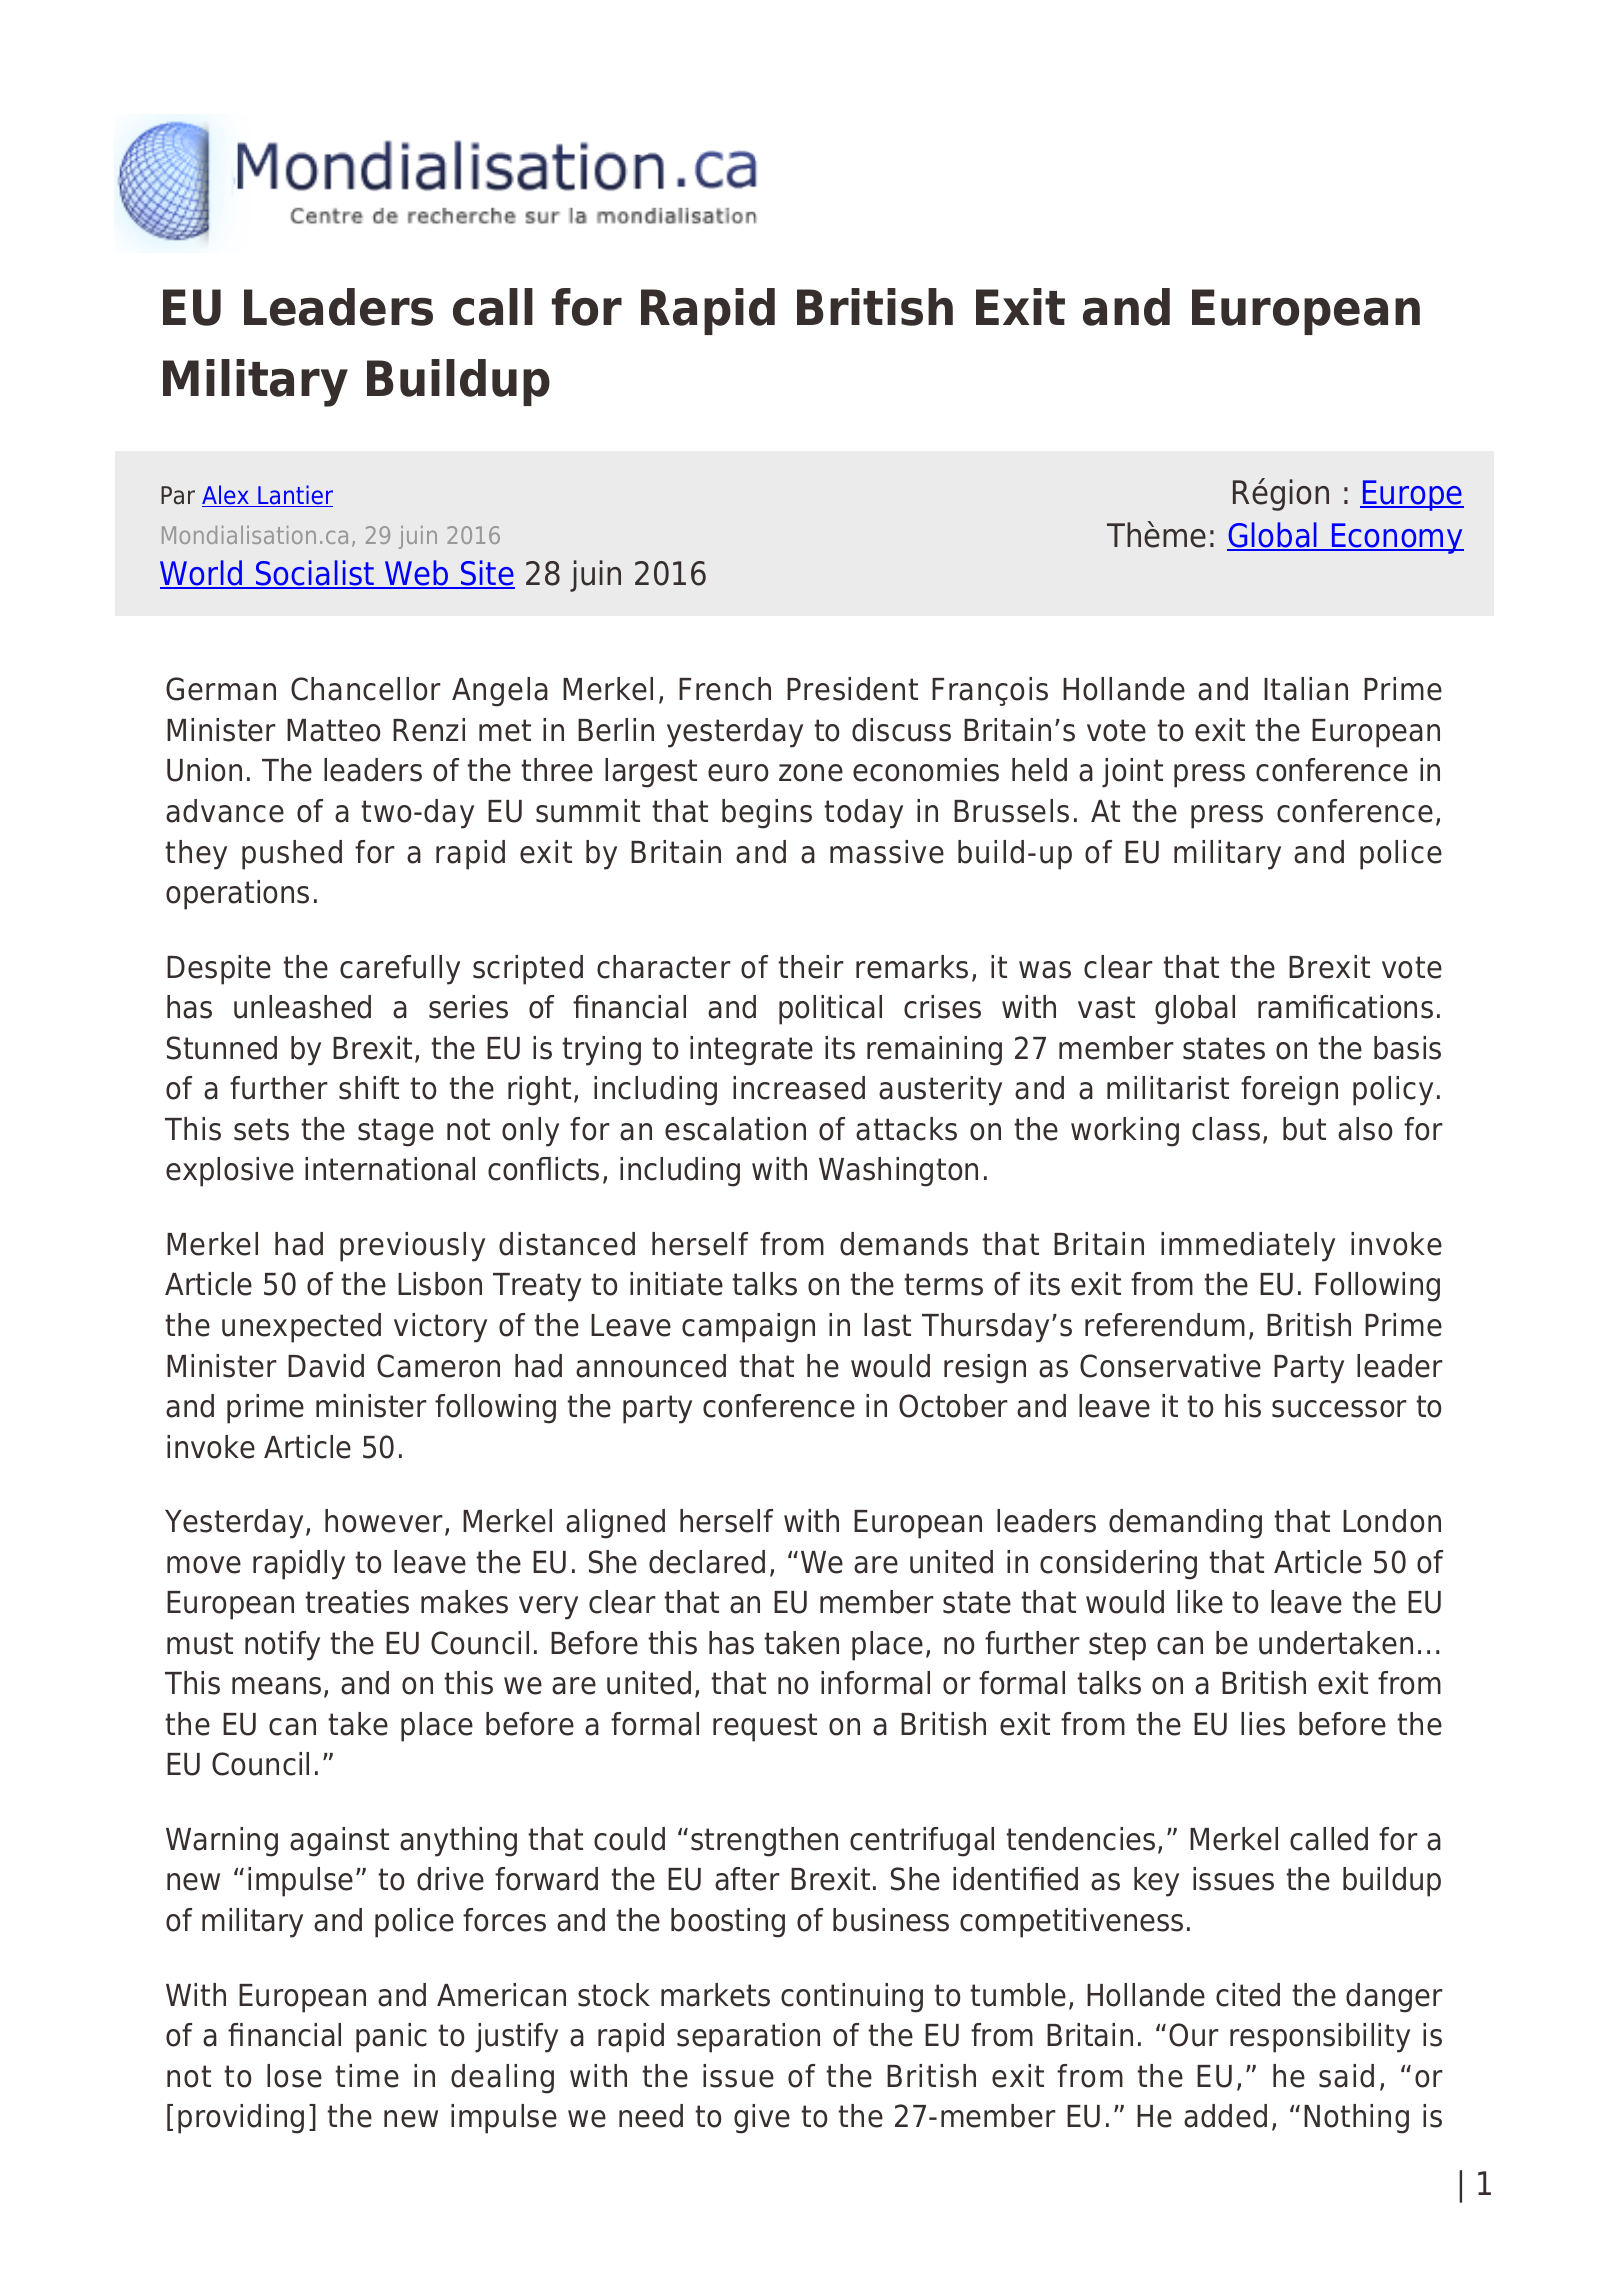 The width and height of the image is (1609, 2275). I want to click on time, so click(367, 2076).
